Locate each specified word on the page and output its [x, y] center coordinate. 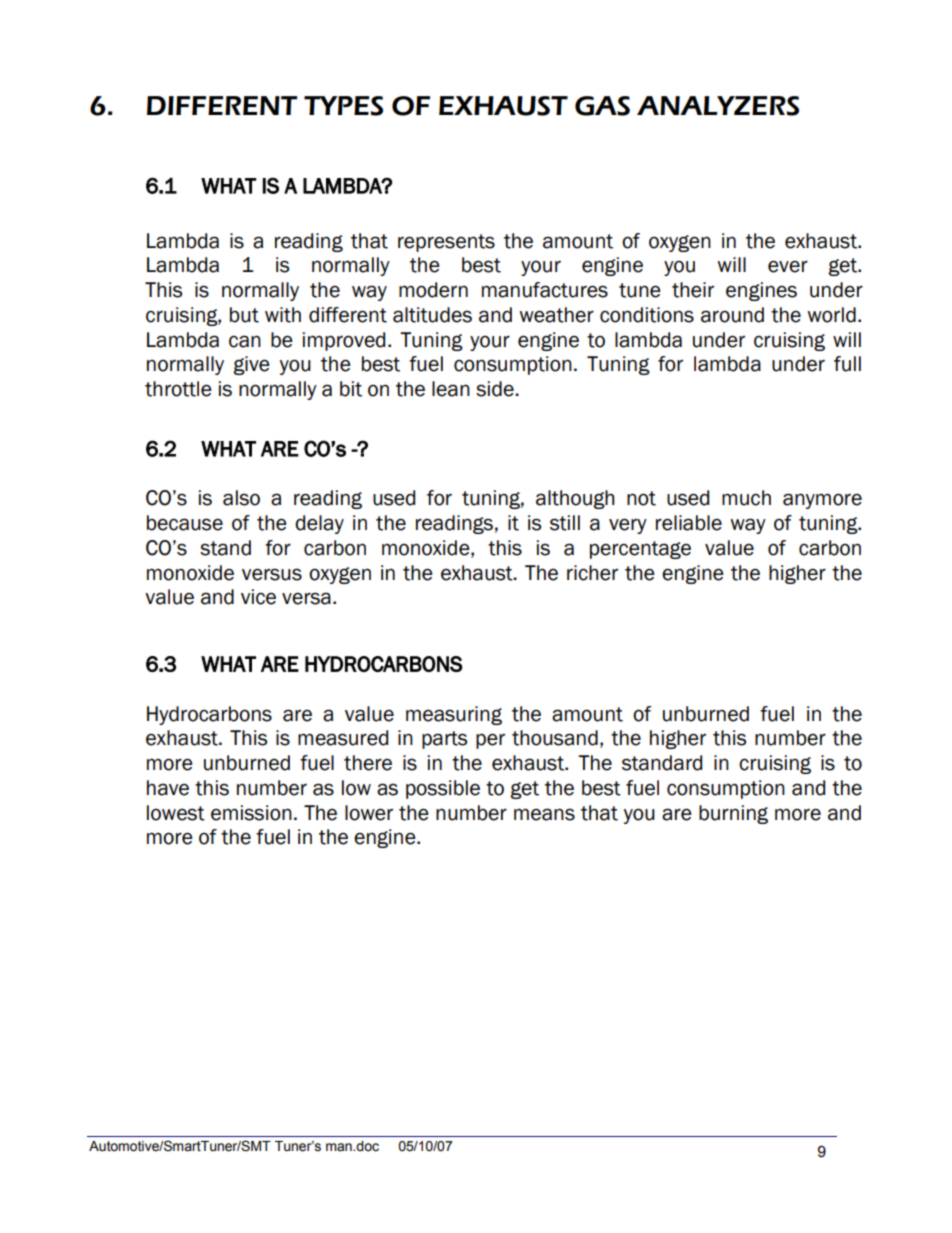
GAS [602, 106]
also [241, 498]
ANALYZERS [718, 106]
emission [251, 813]
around [732, 315]
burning [733, 814]
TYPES [343, 106]
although [575, 499]
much [746, 498]
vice [258, 597]
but [244, 315]
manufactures [545, 290]
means [544, 814]
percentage [640, 550]
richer [592, 573]
